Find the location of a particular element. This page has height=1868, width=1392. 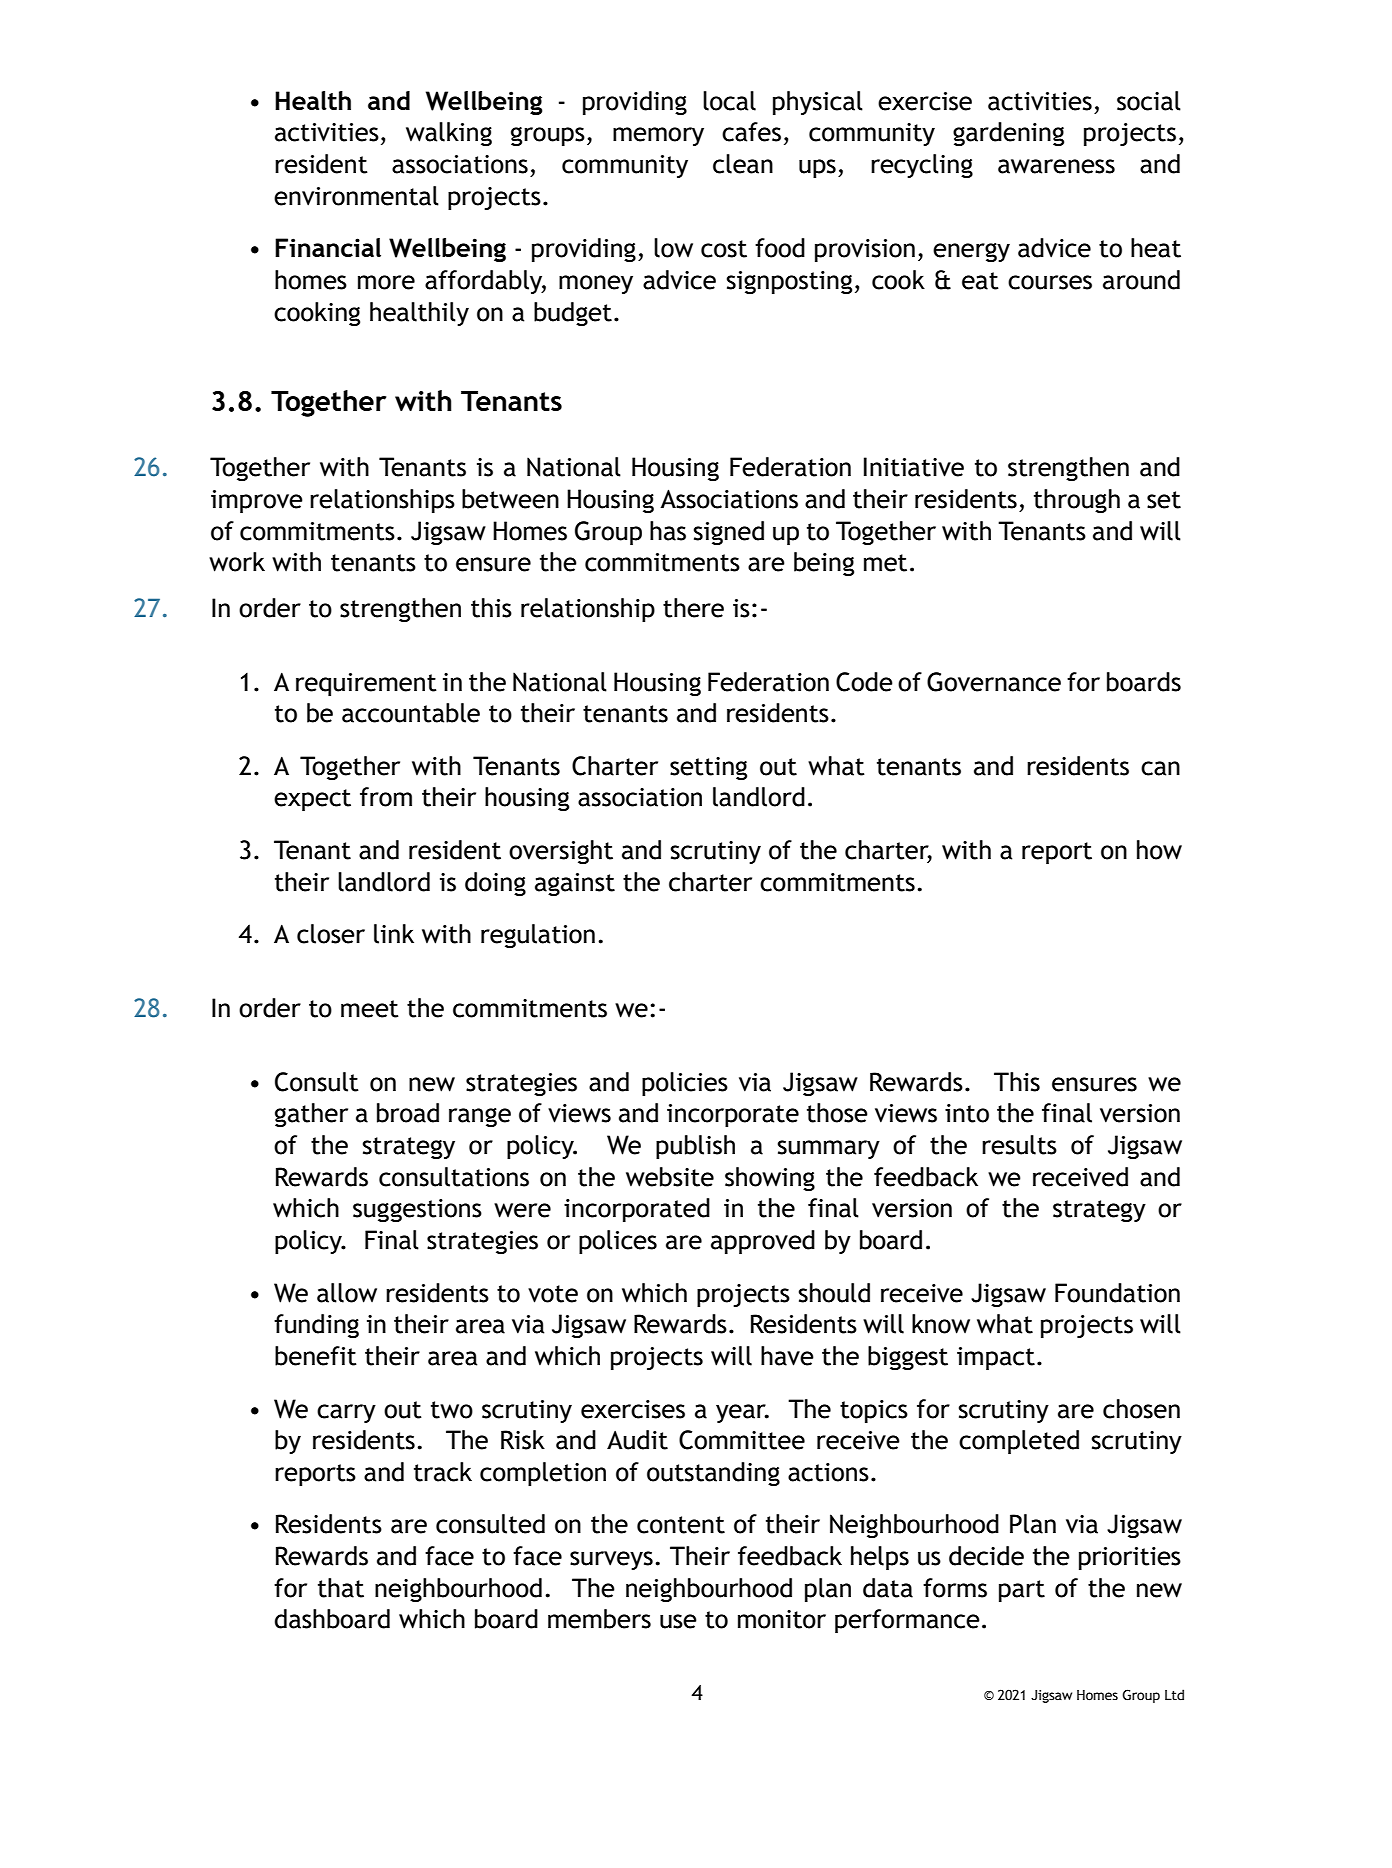

Governance is located at coordinates (994, 682).
